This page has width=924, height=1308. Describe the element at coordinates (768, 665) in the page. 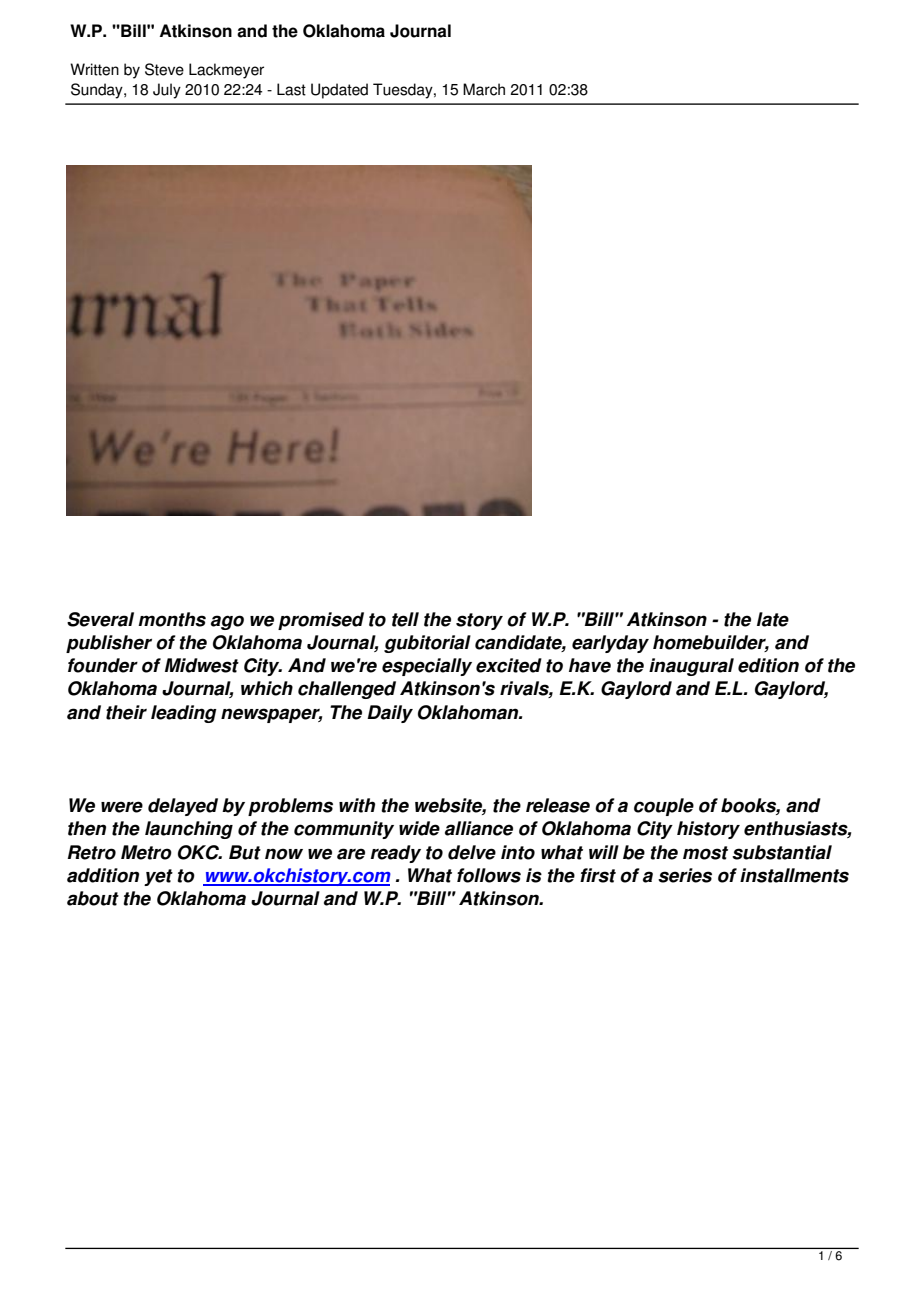

I see `edition` at that location.
